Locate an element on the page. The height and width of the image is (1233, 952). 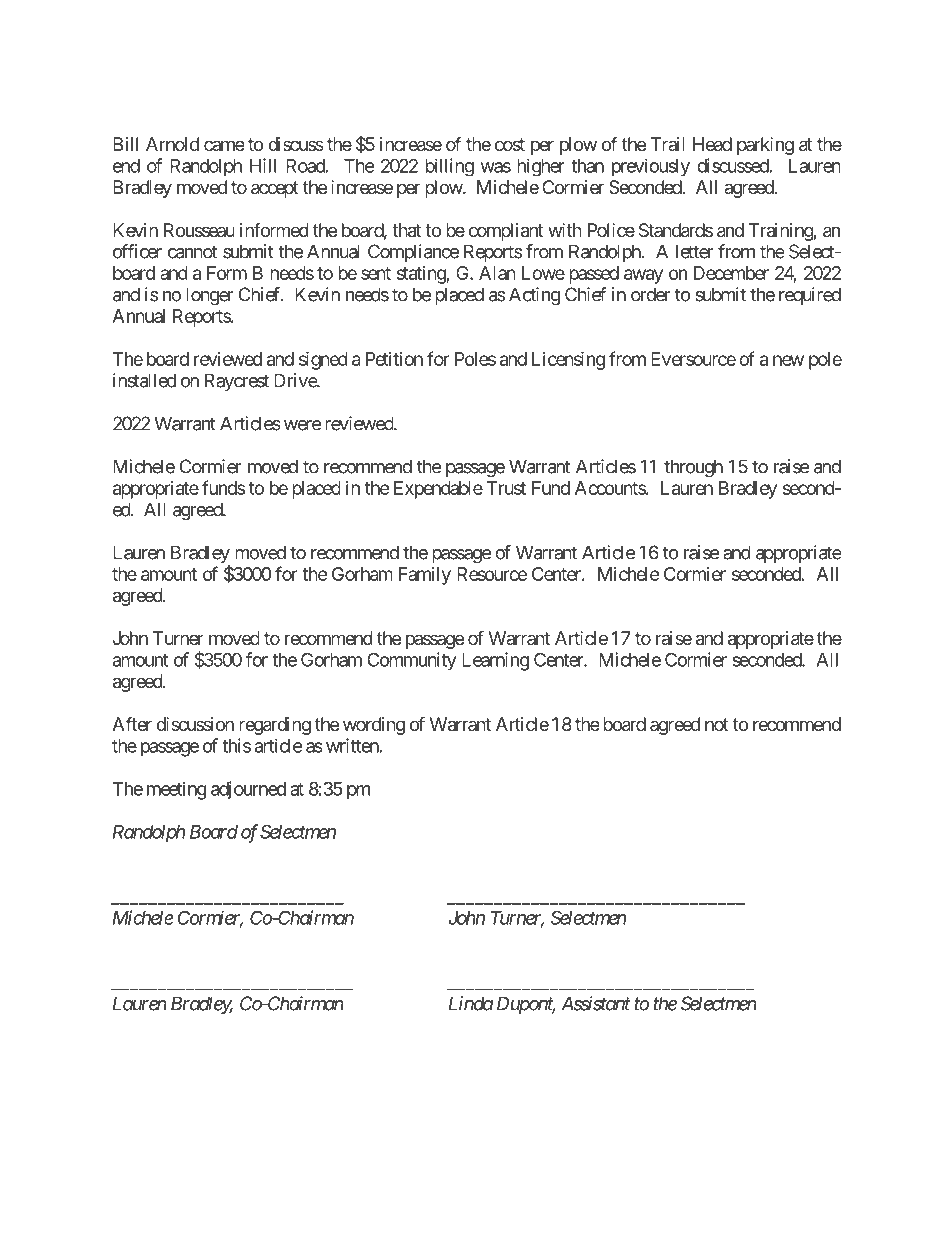
cost is located at coordinates (510, 144).
